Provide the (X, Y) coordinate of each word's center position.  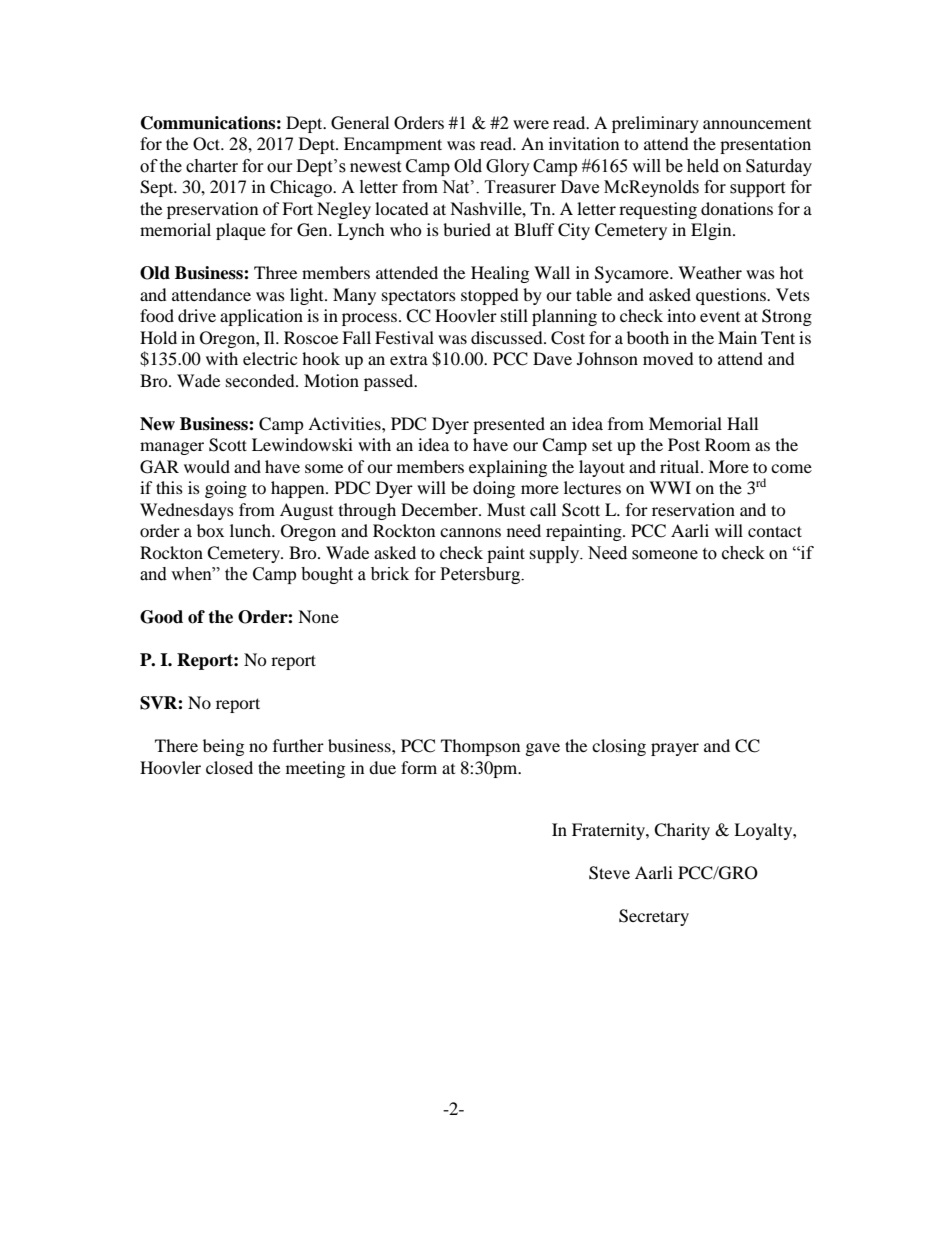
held (703, 166)
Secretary (654, 917)
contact (775, 531)
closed (229, 767)
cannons (470, 532)
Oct (208, 144)
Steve (609, 873)
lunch (251, 530)
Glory (508, 167)
